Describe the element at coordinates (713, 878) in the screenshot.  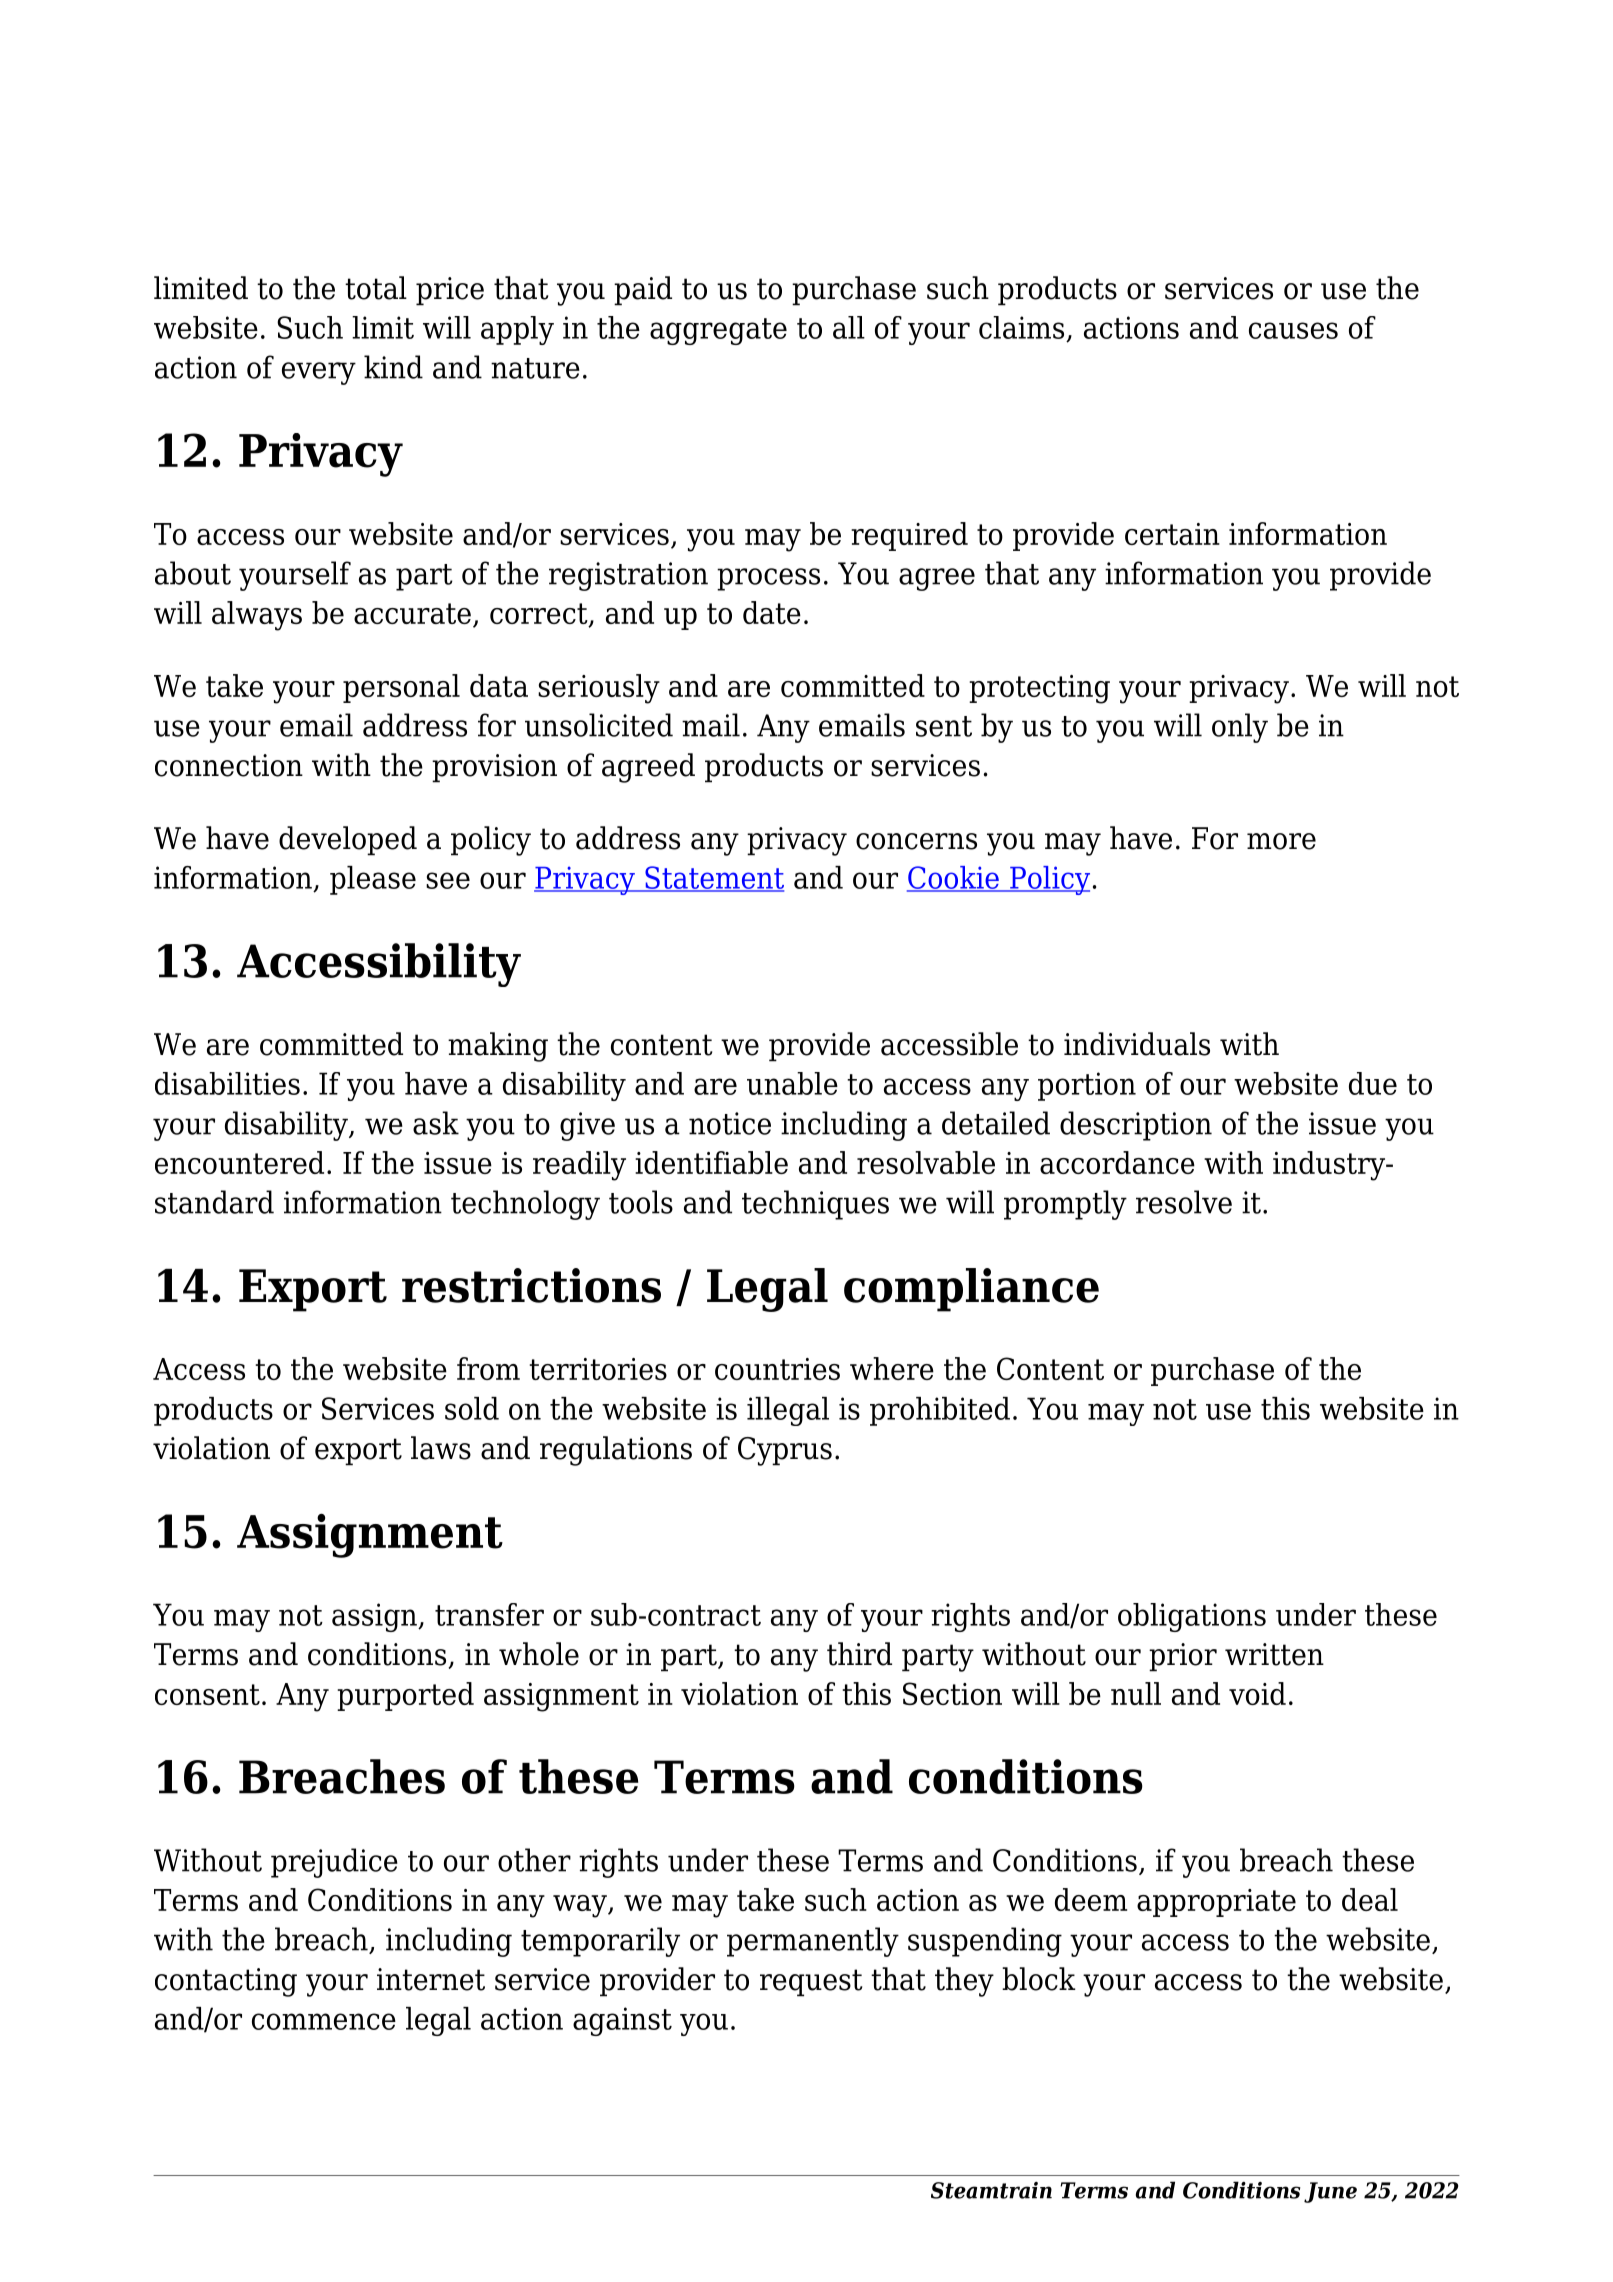
I see `Statement` at that location.
